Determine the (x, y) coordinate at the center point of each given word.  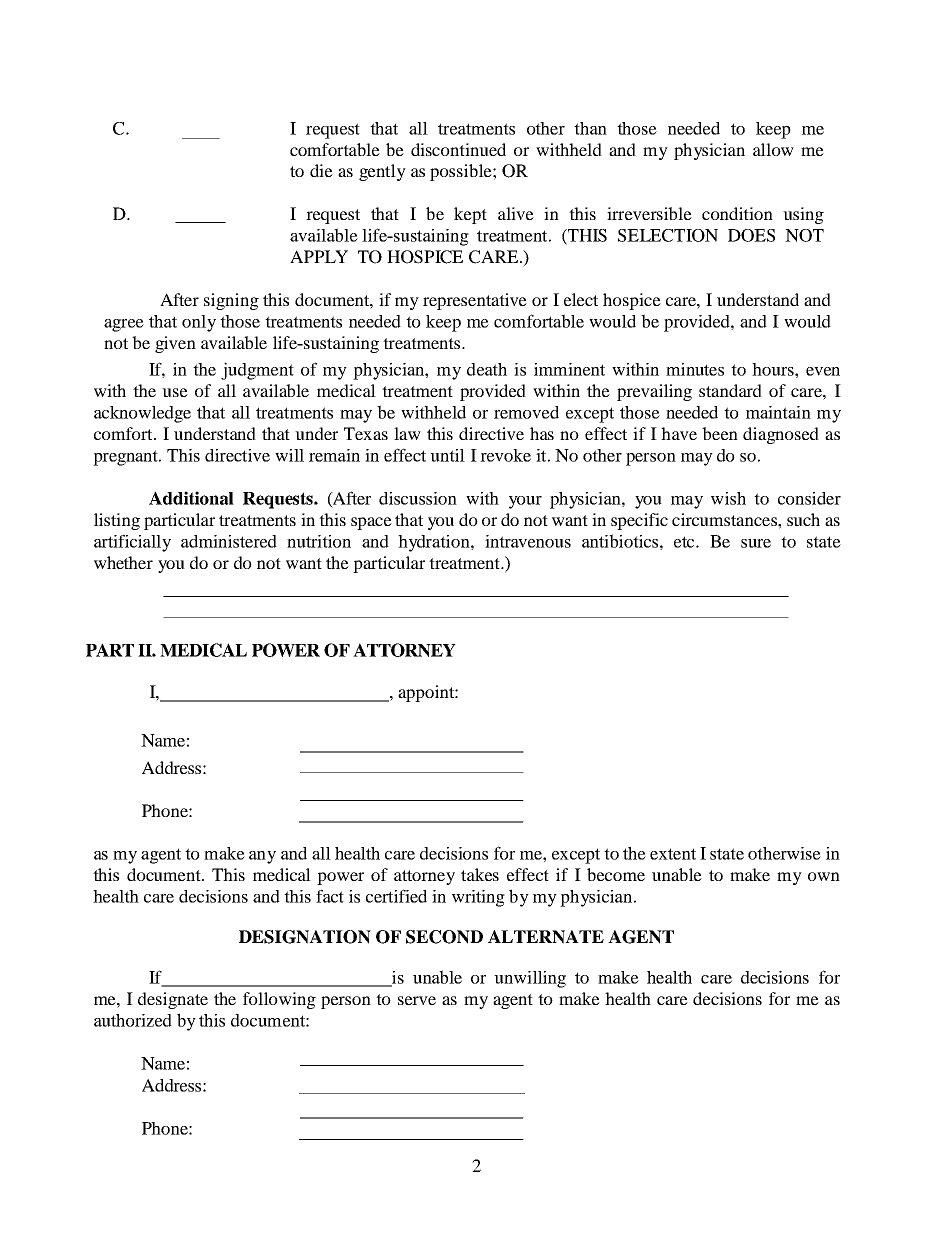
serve (417, 1000)
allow (773, 149)
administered (229, 541)
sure (756, 543)
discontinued (458, 149)
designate (173, 1000)
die (321, 170)
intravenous (528, 541)
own (824, 876)
